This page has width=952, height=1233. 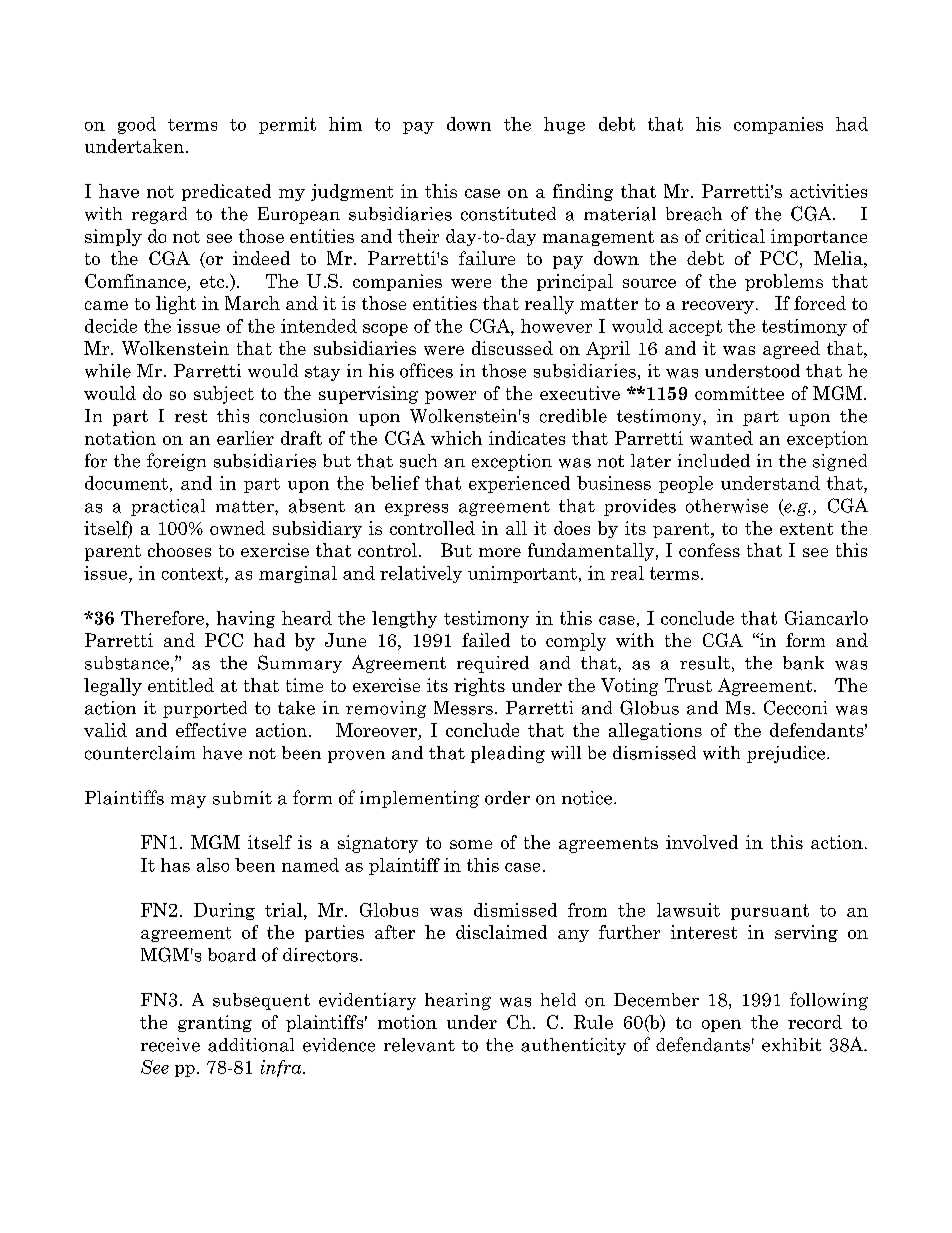 What do you see at coordinates (456, 438) in the page?
I see `which` at bounding box center [456, 438].
